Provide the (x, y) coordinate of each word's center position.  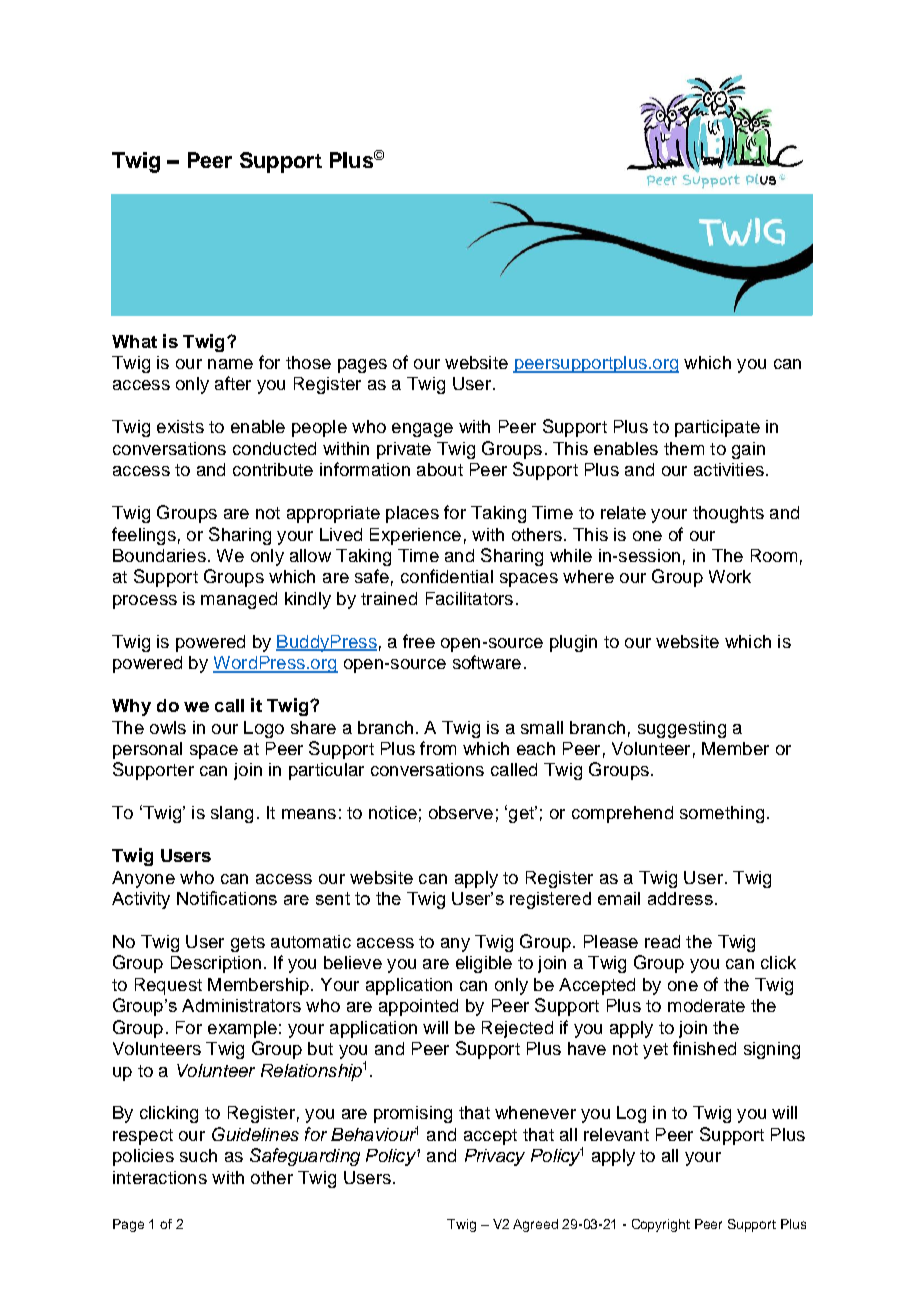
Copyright (661, 1225)
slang (232, 814)
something (722, 814)
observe (461, 812)
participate (717, 428)
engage (422, 430)
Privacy (495, 1157)
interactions (160, 1177)
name (230, 364)
